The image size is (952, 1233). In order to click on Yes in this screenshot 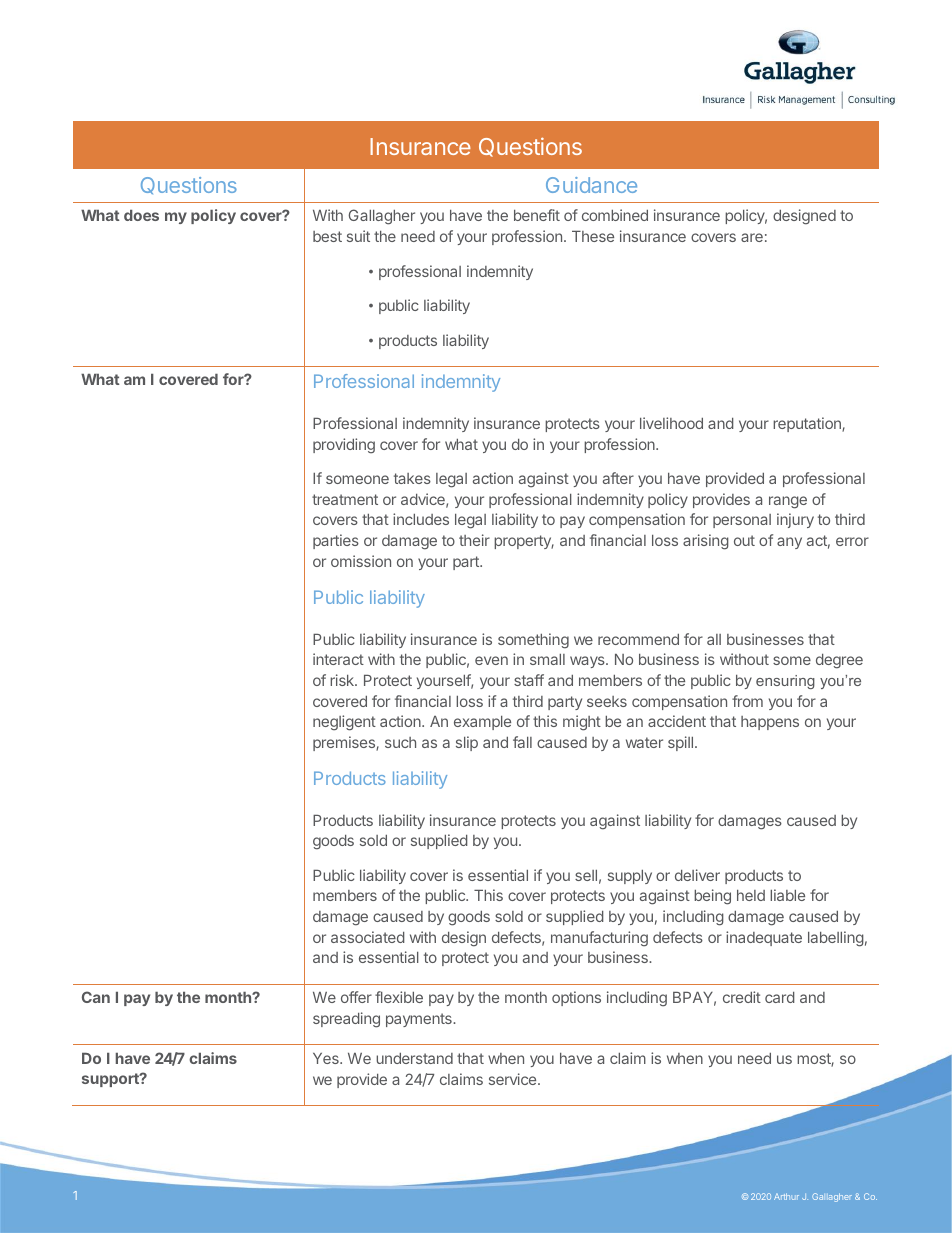, I will do `click(327, 1058)`.
